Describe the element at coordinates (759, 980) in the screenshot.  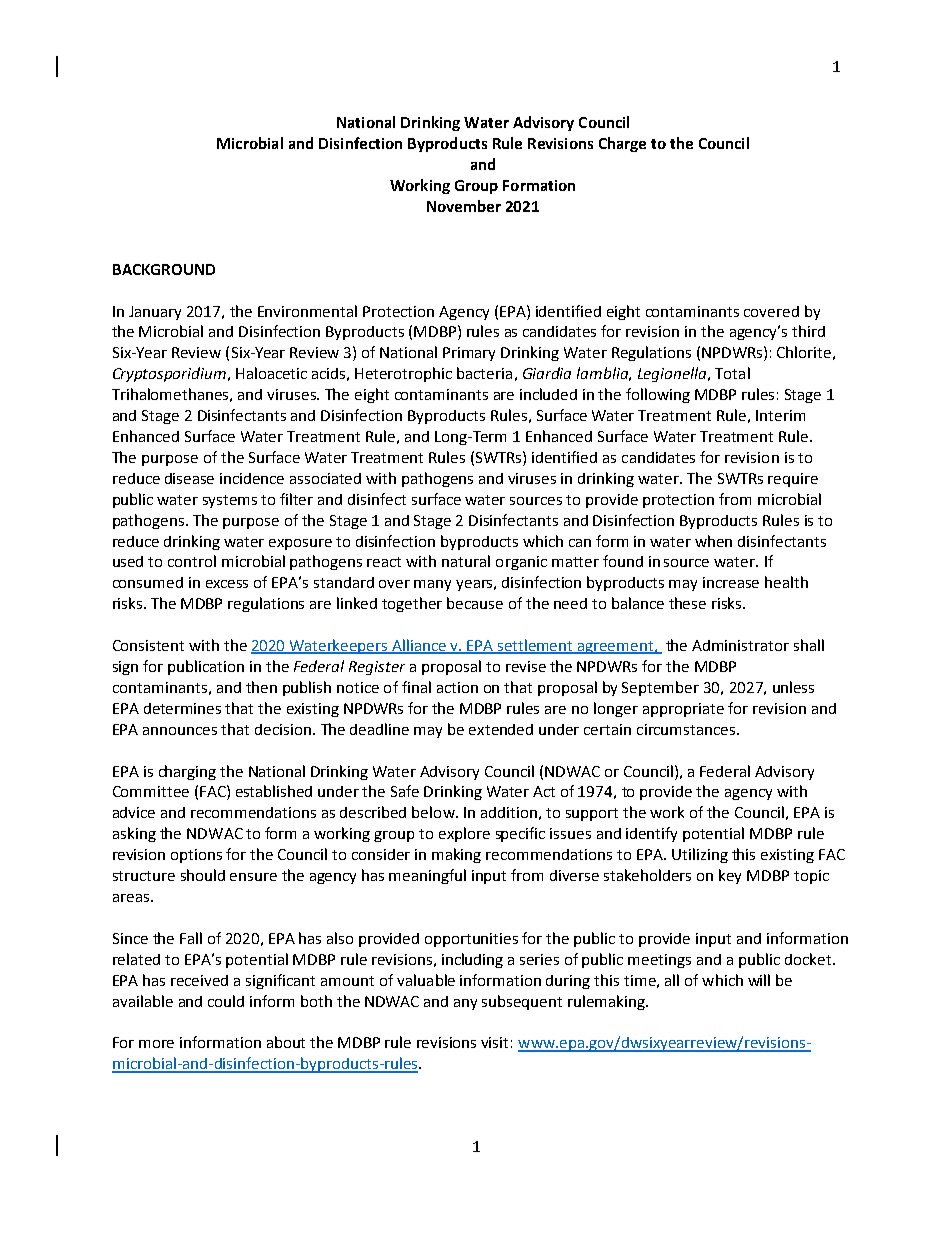
I see `will` at that location.
